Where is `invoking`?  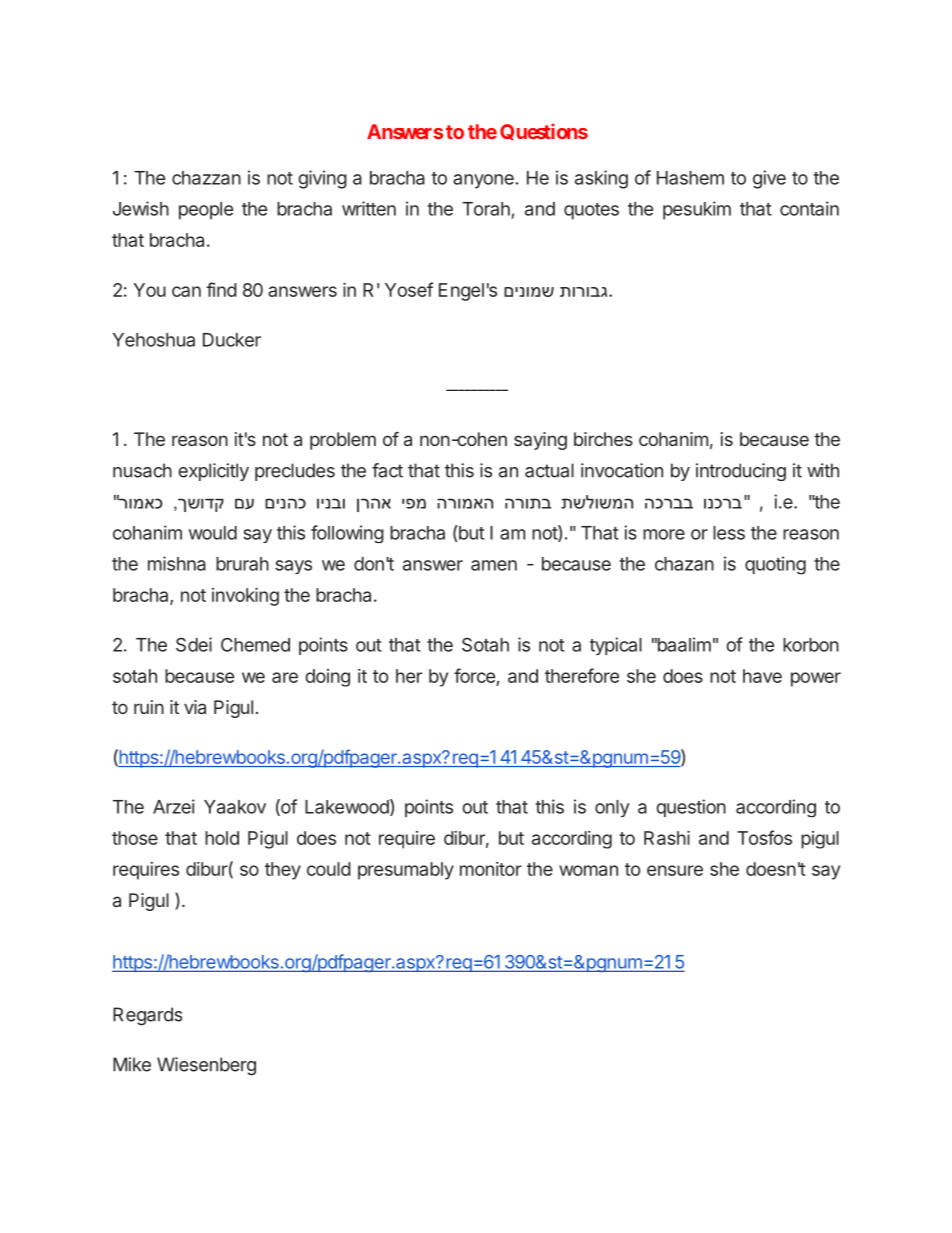 invoking is located at coordinates (245, 597).
